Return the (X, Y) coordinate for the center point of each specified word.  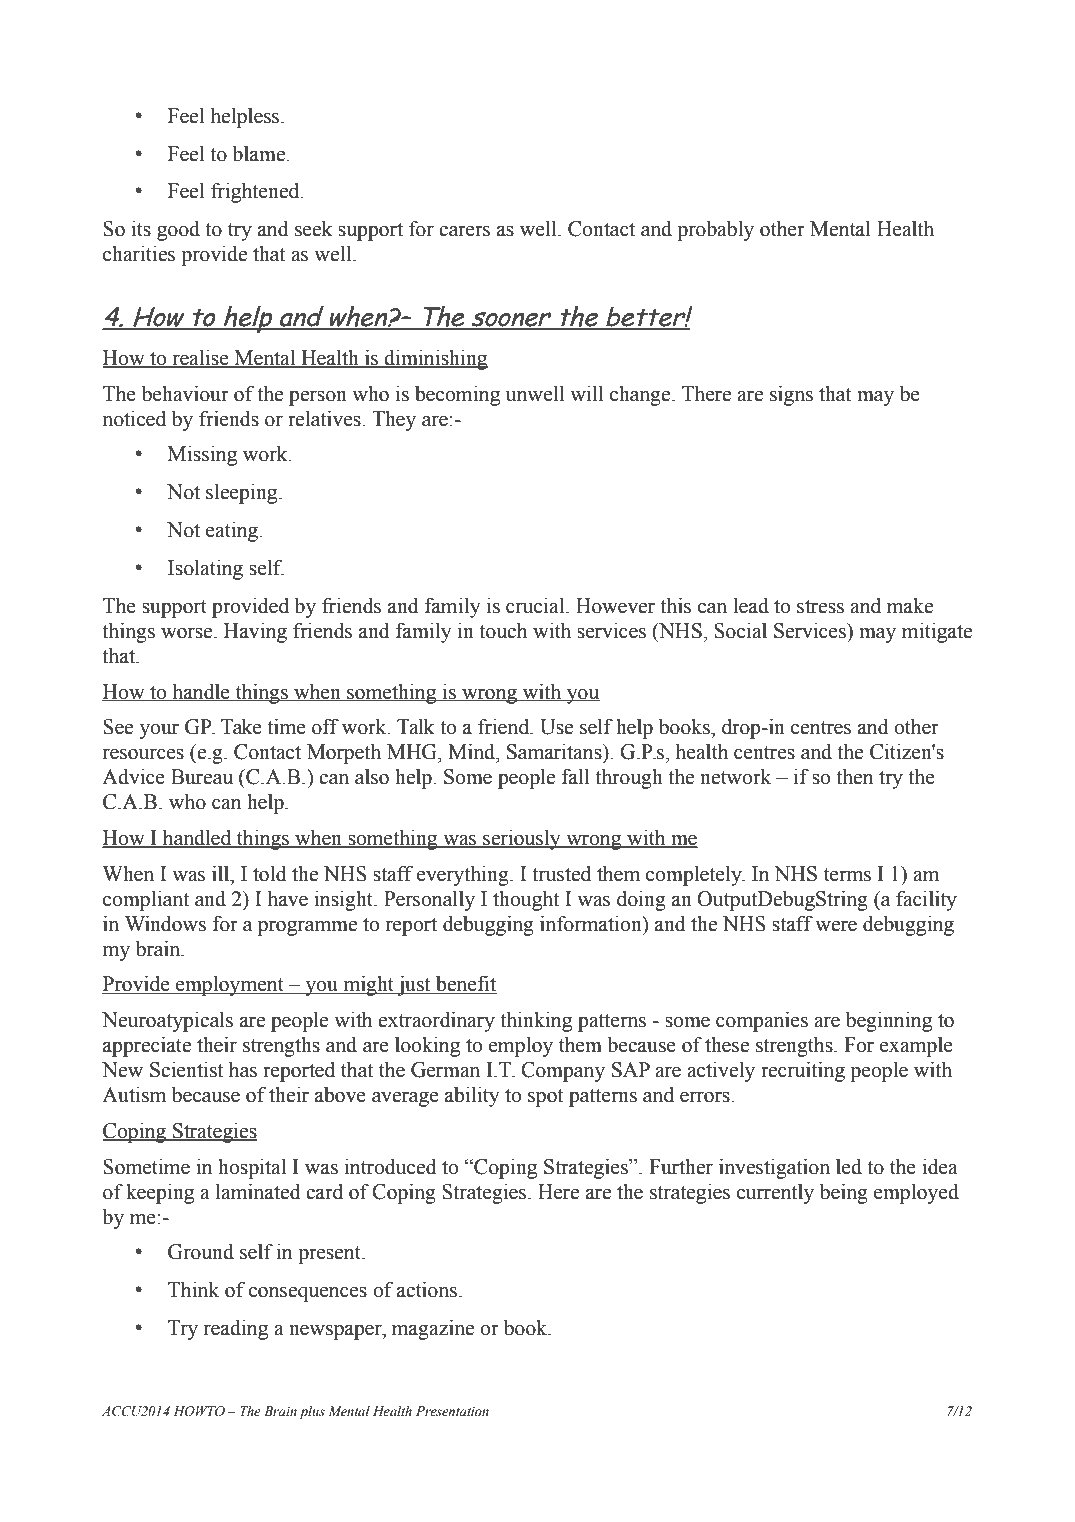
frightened (256, 193)
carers (464, 231)
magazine (433, 1329)
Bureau (202, 777)
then (854, 777)
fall (576, 776)
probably (715, 231)
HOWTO (199, 1411)
